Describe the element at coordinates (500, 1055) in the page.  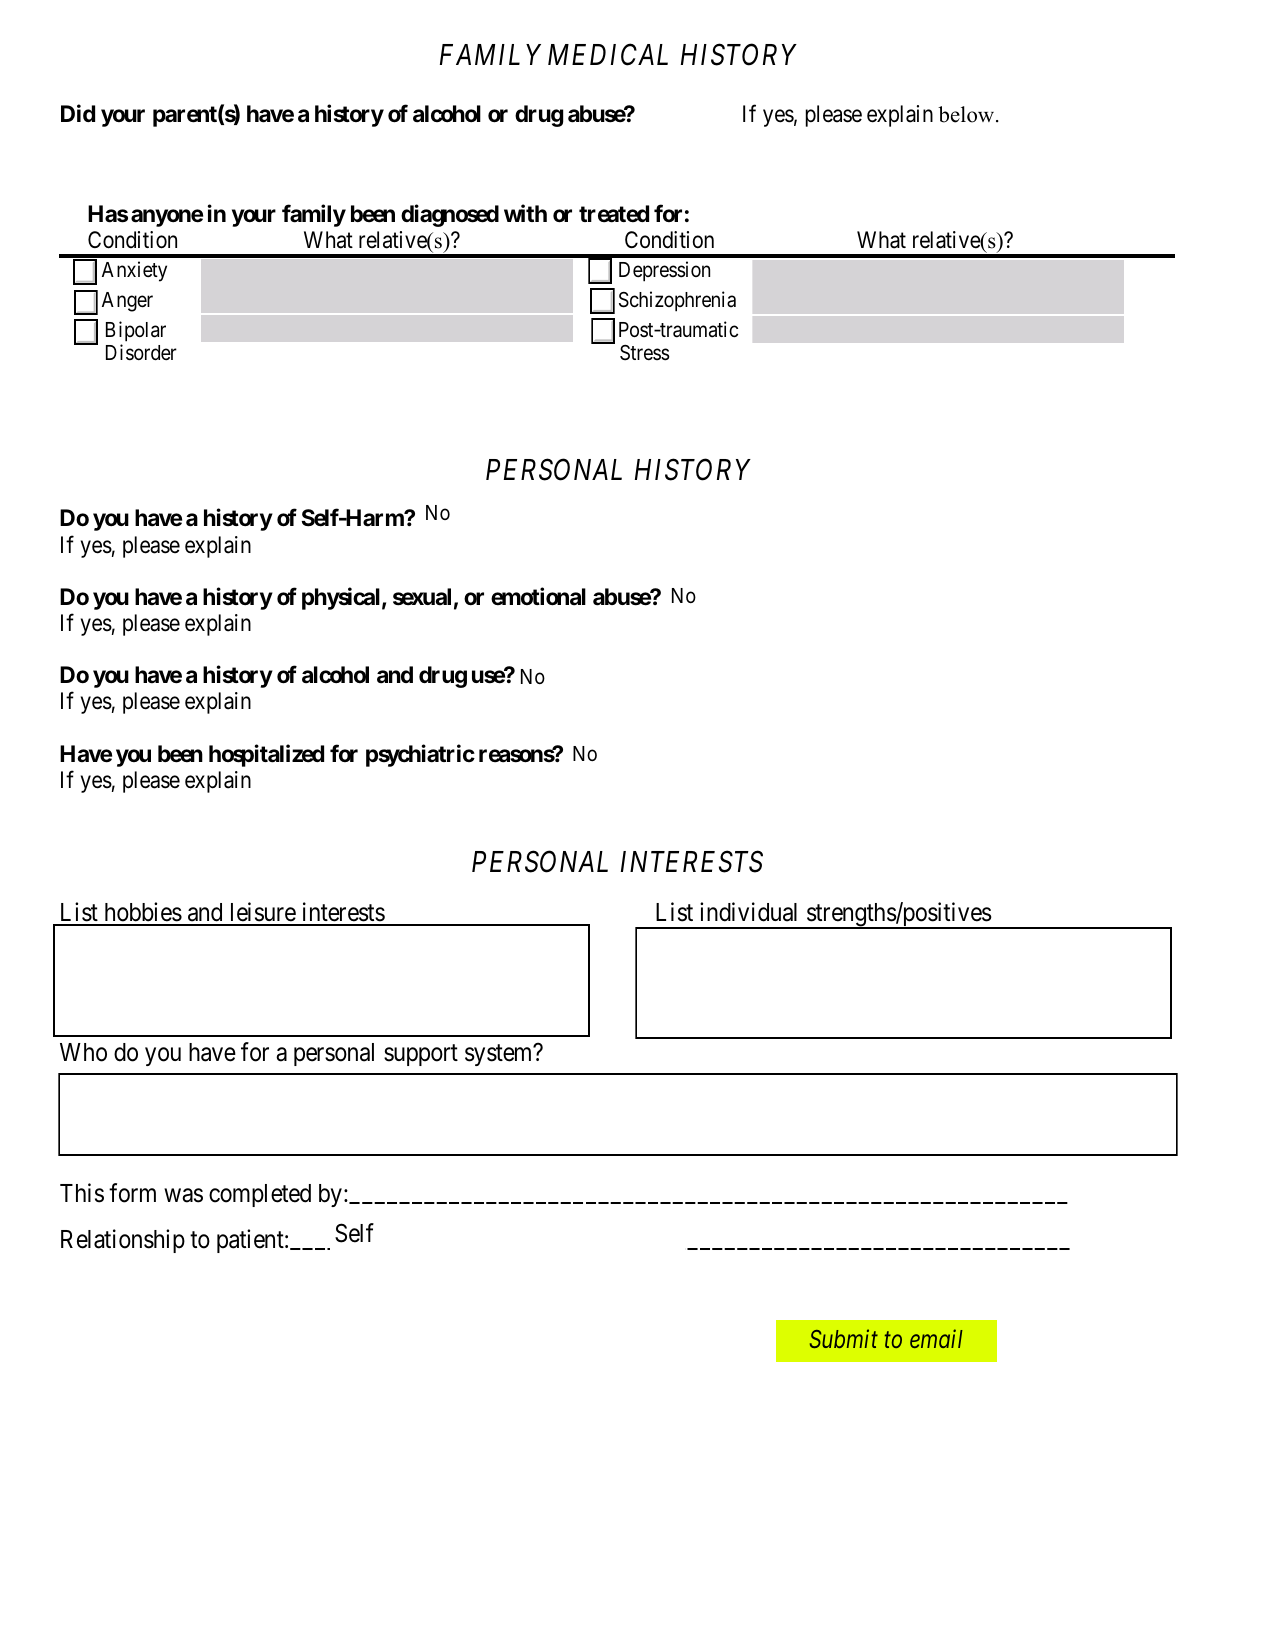
I see `system` at that location.
